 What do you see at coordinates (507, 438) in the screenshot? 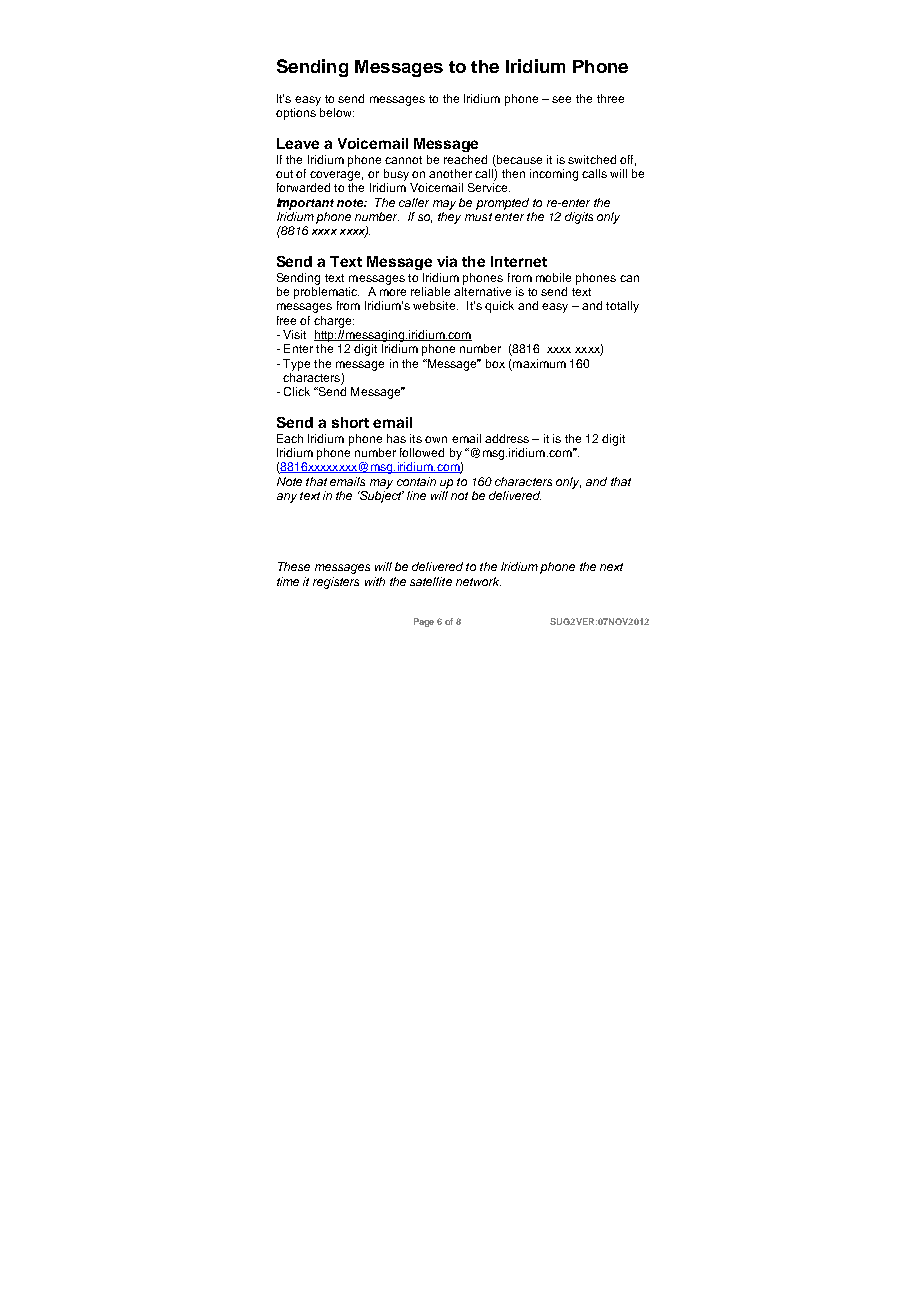
I see `address` at bounding box center [507, 438].
